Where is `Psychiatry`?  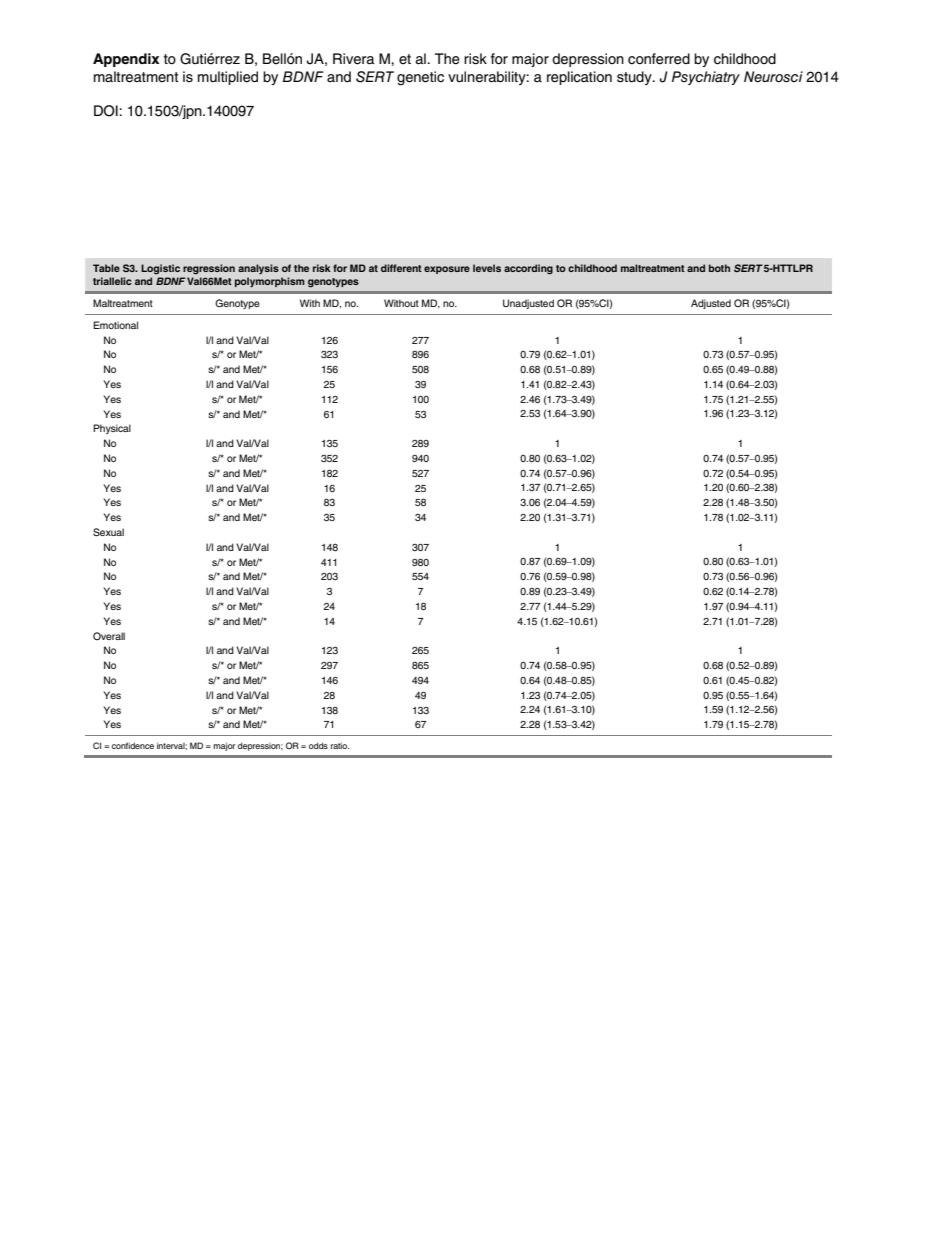 Psychiatry is located at coordinates (706, 78).
